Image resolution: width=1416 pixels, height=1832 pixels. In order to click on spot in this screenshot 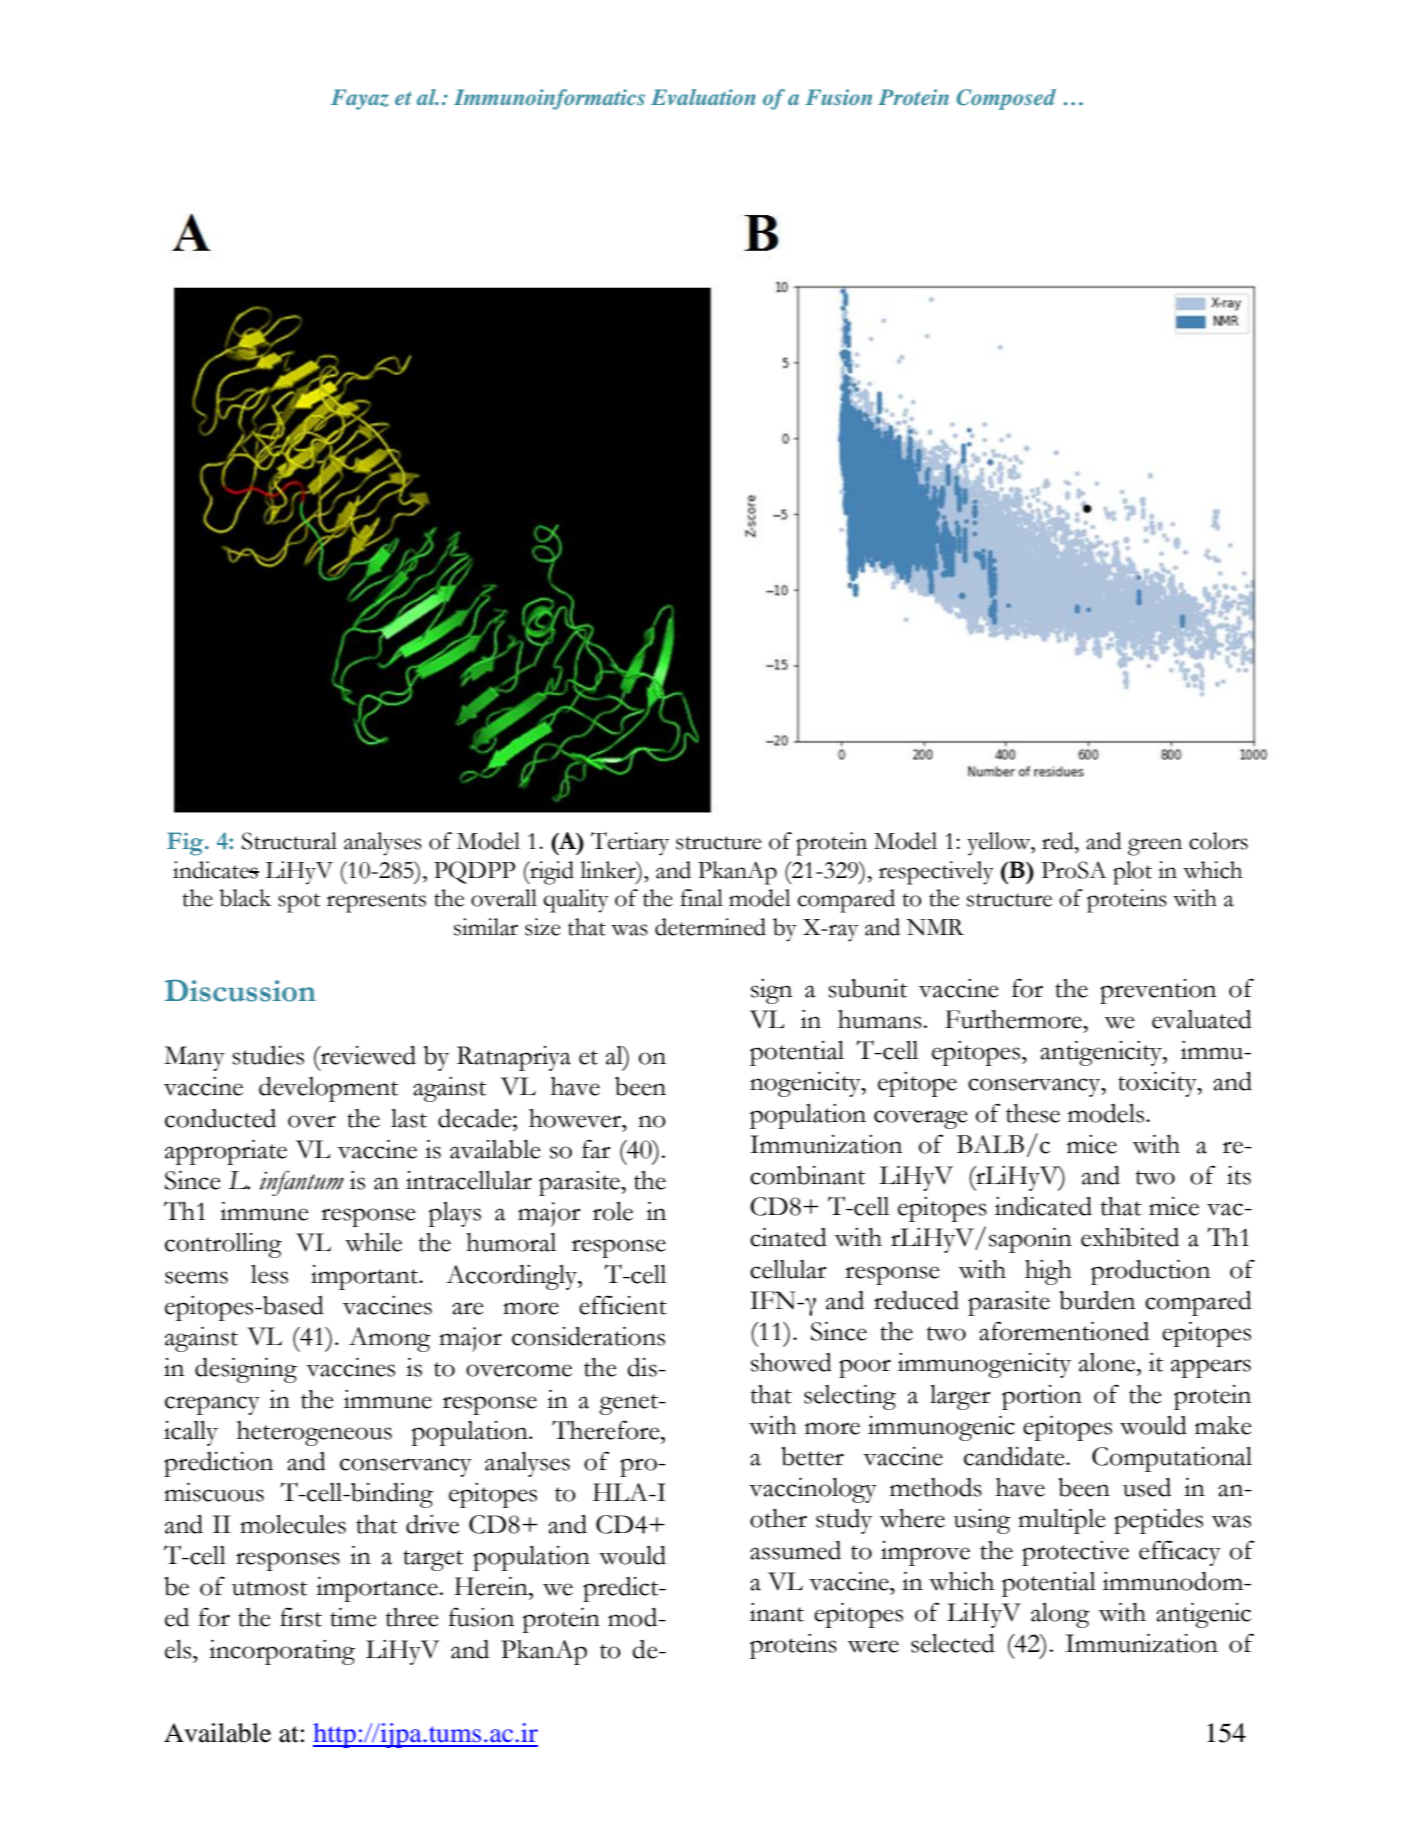, I will do `click(299, 903)`.
